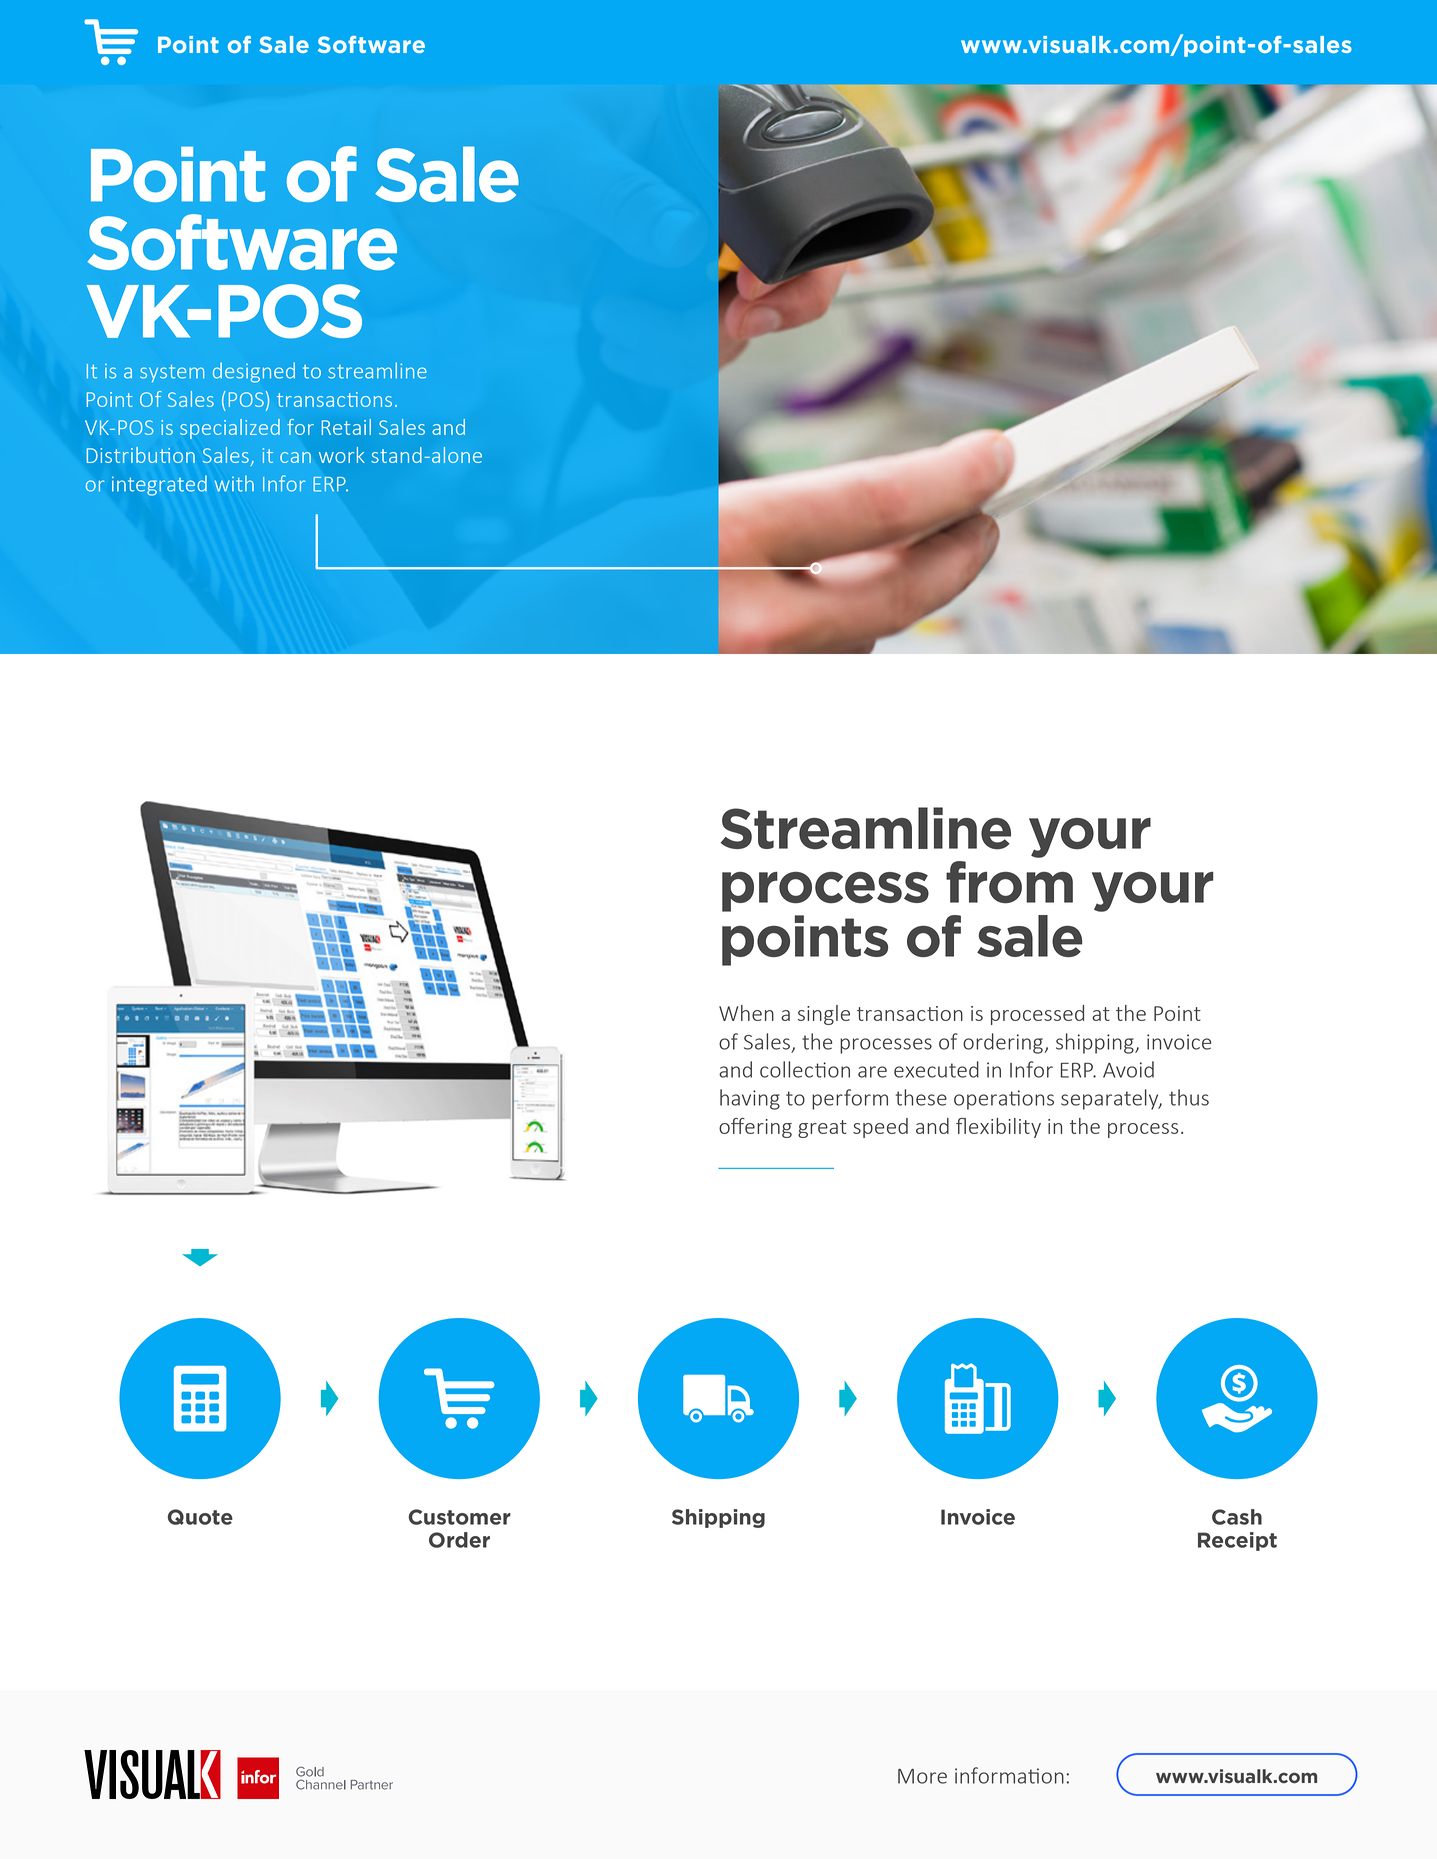 The height and width of the screenshot is (1859, 1437). Describe the element at coordinates (922, 1776) in the screenshot. I see `More` at that location.
